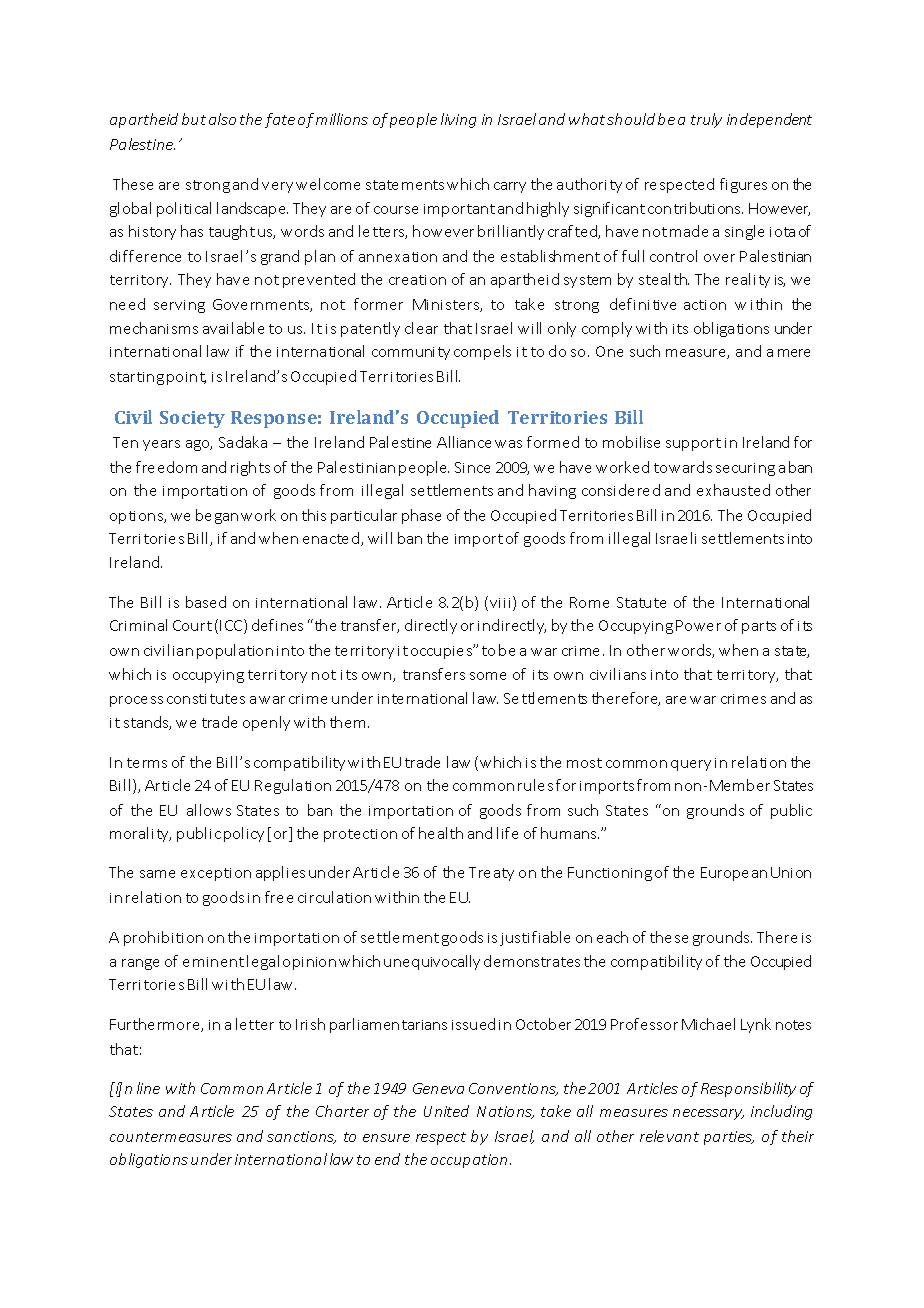 The width and height of the screenshot is (924, 1308). Describe the element at coordinates (222, 119) in the screenshot. I see `also` at that location.
